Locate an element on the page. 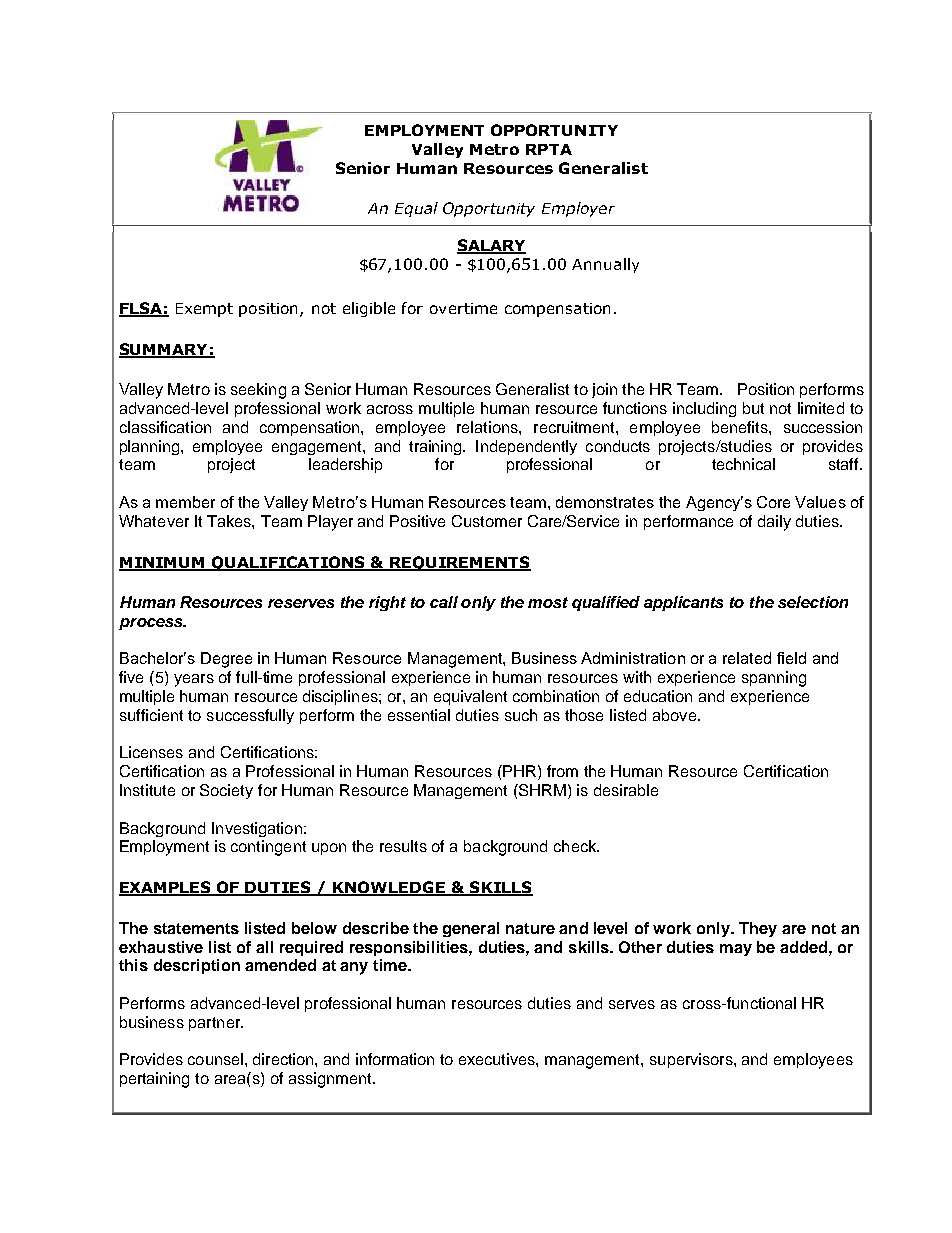  SALARY is located at coordinates (491, 246).
